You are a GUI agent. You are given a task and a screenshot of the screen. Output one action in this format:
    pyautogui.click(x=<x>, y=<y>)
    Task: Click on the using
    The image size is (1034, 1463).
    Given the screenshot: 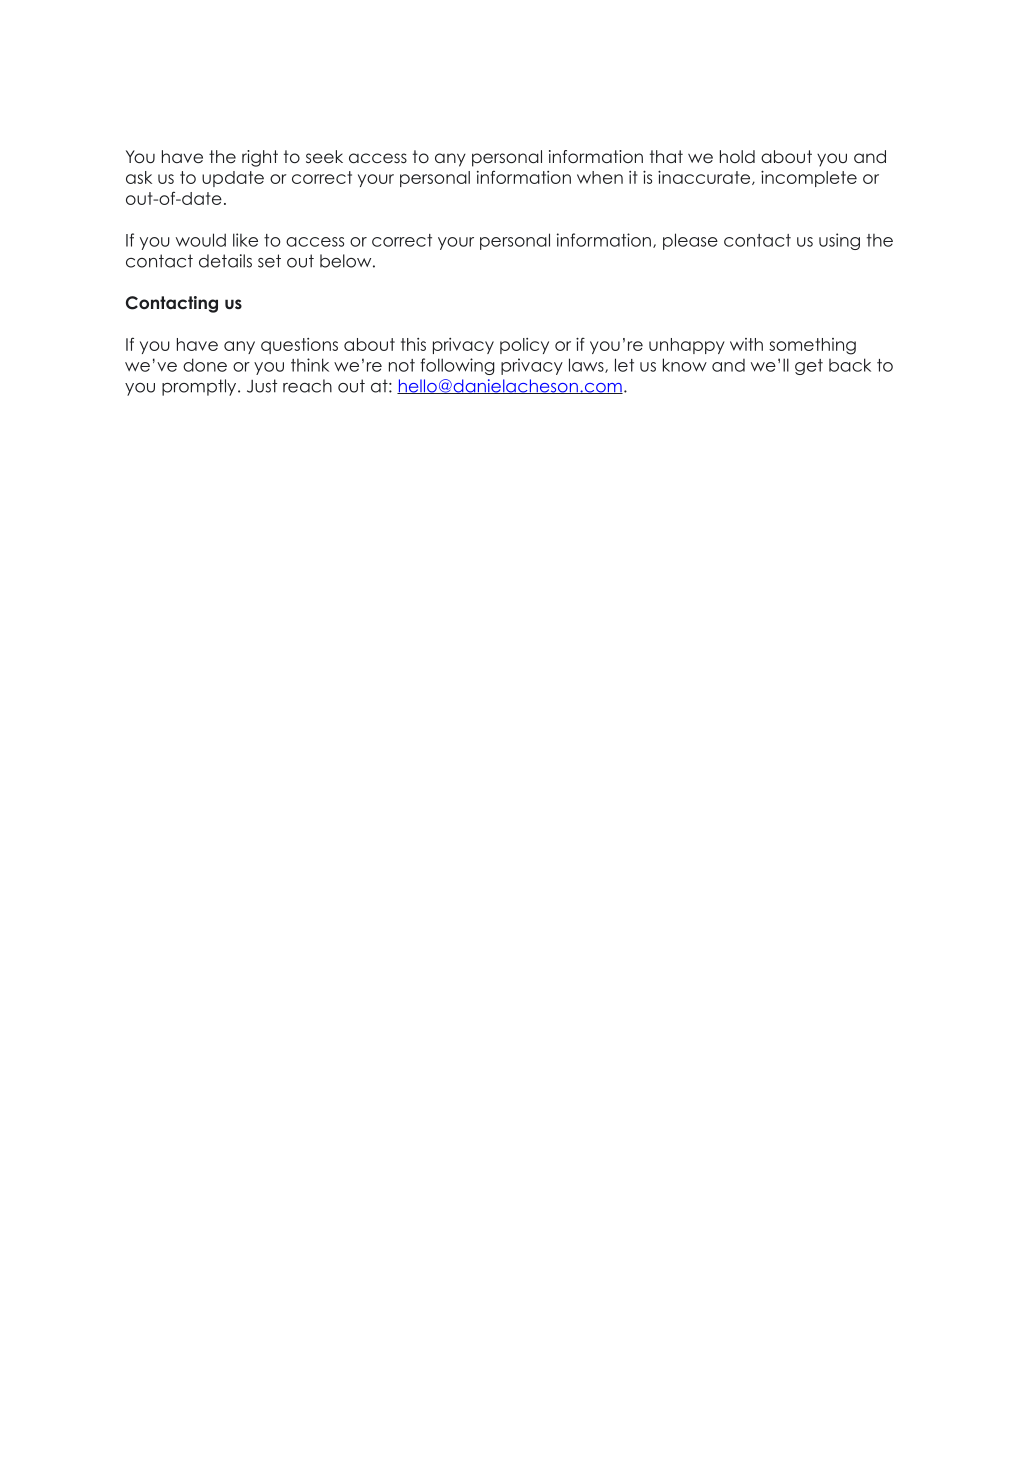 What is the action you would take?
    pyautogui.click(x=839, y=241)
